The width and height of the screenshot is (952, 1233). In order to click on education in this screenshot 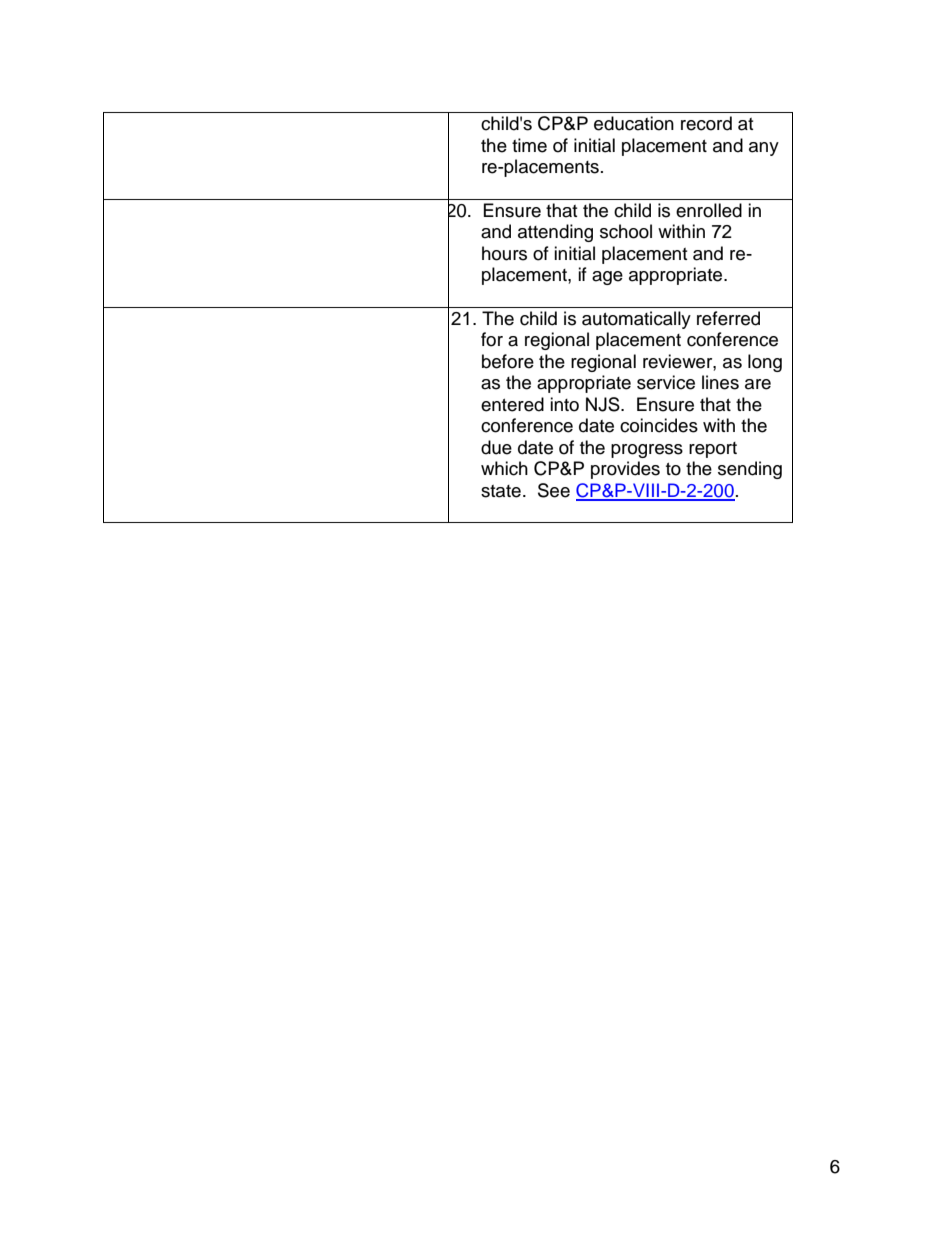, I will do `click(634, 123)`.
